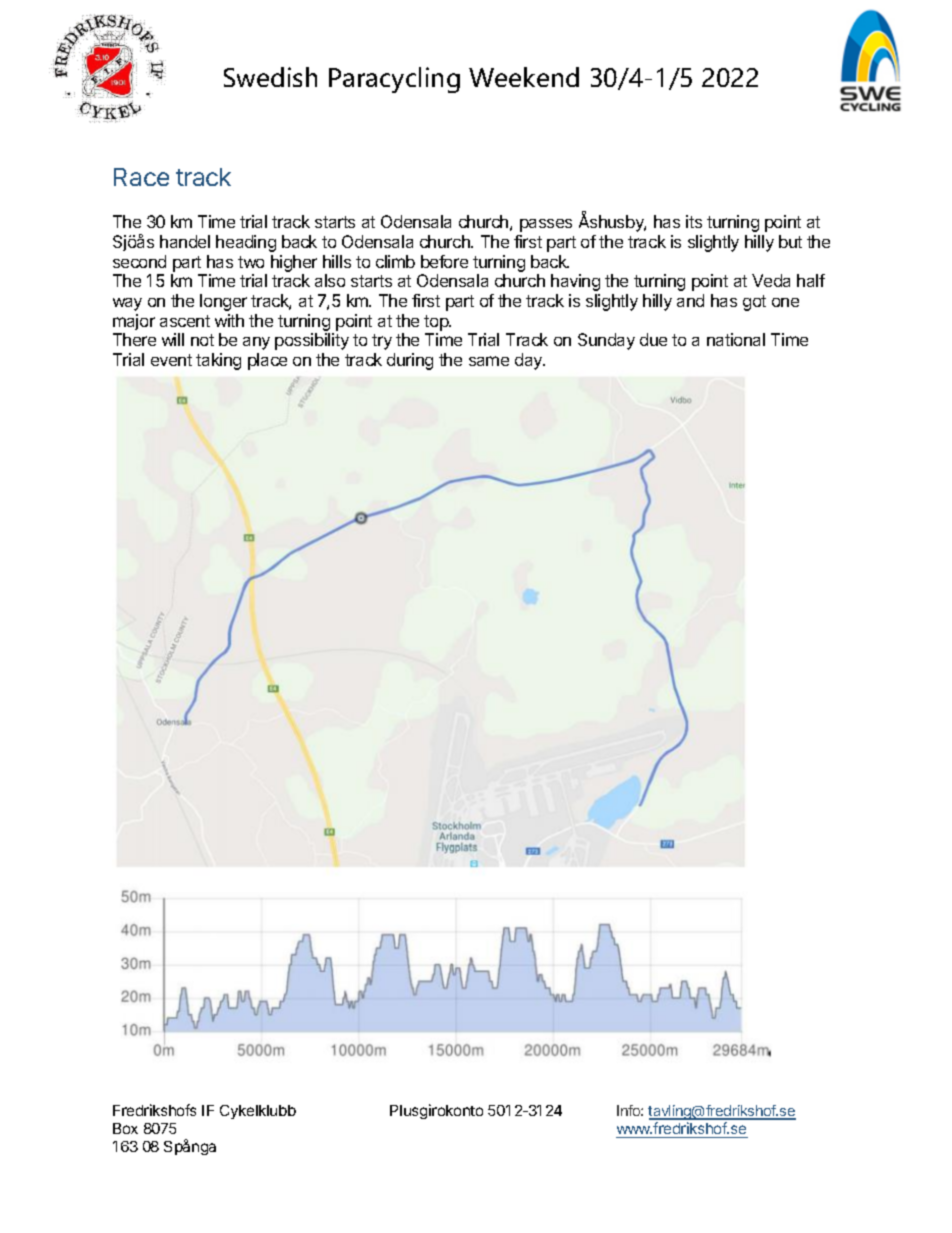 This screenshot has width=952, height=1233. Describe the element at coordinates (270, 77) in the screenshot. I see `Swedish` at that location.
